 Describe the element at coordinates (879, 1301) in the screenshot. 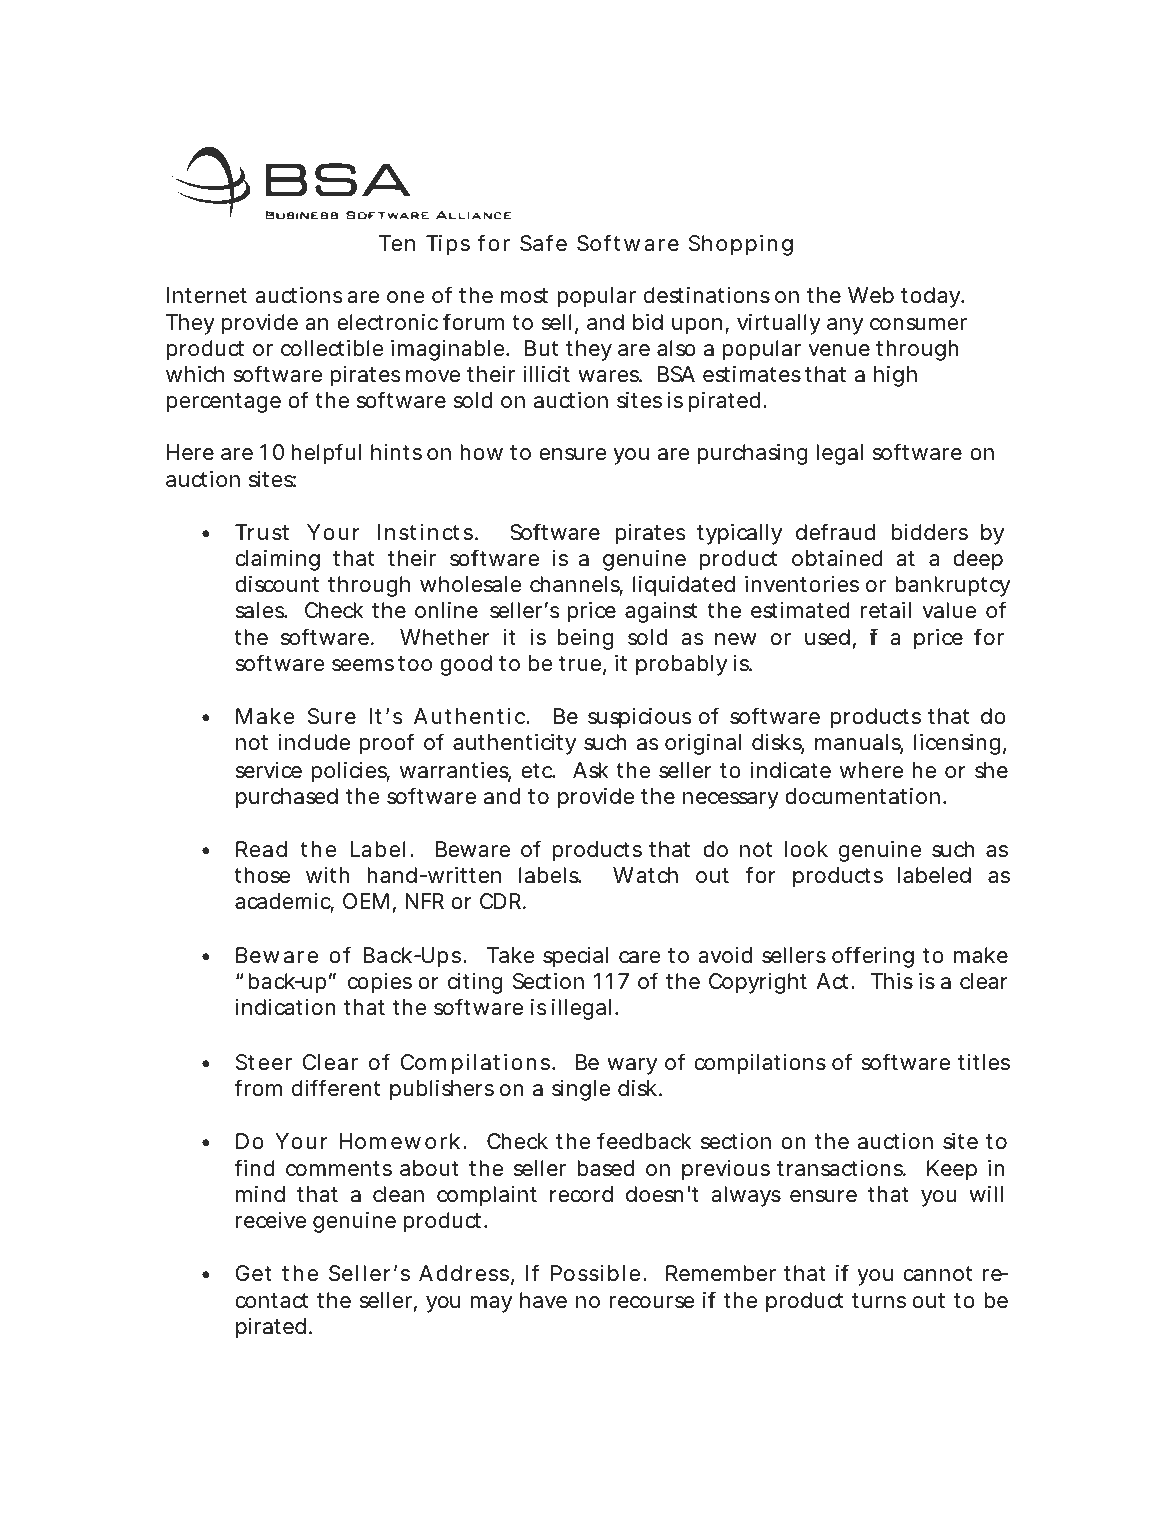

I see `turns` at that location.
